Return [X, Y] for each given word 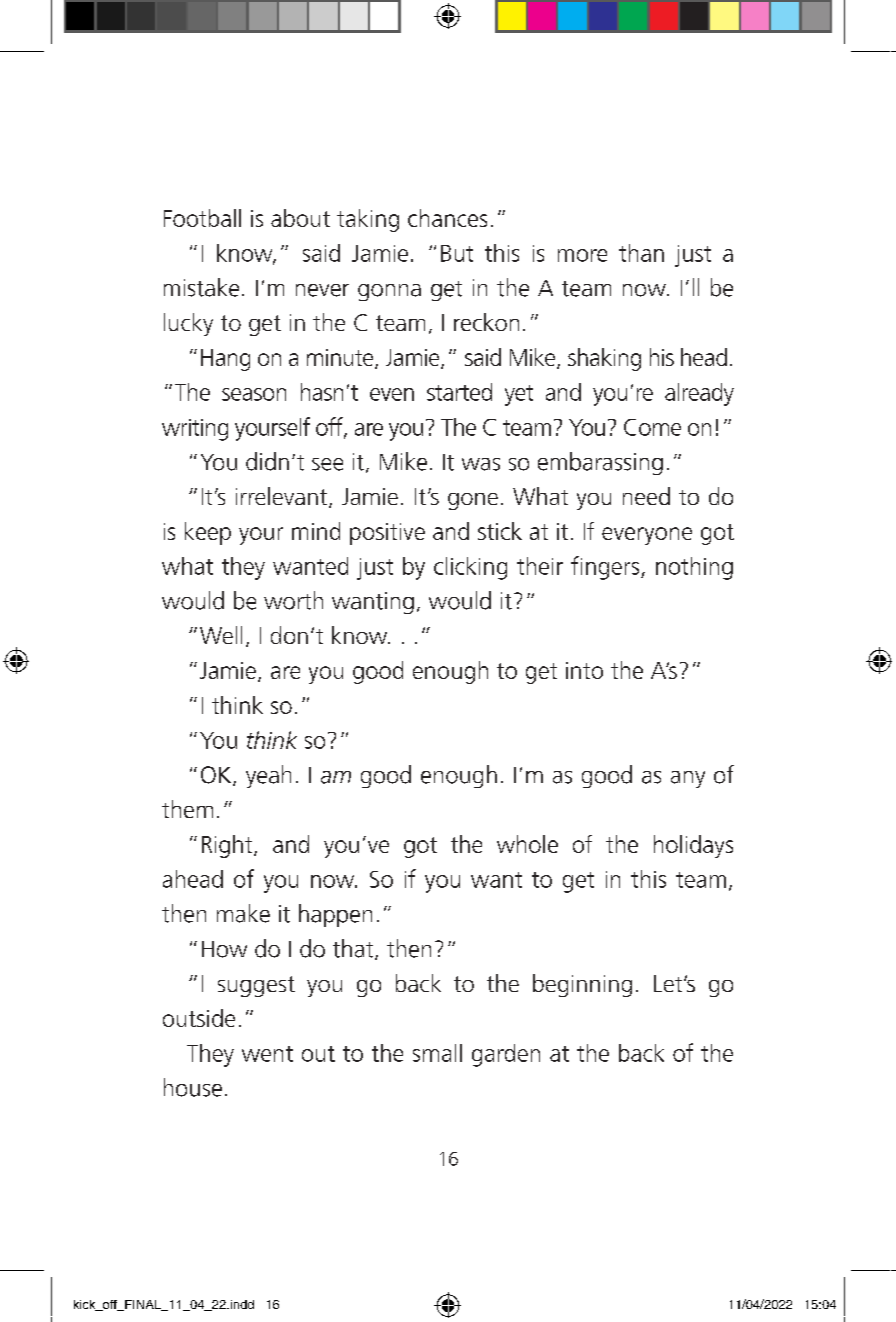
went [267, 1054]
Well [221, 635]
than [641, 253]
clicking [470, 568]
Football [202, 218]
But [457, 253]
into [584, 670]
